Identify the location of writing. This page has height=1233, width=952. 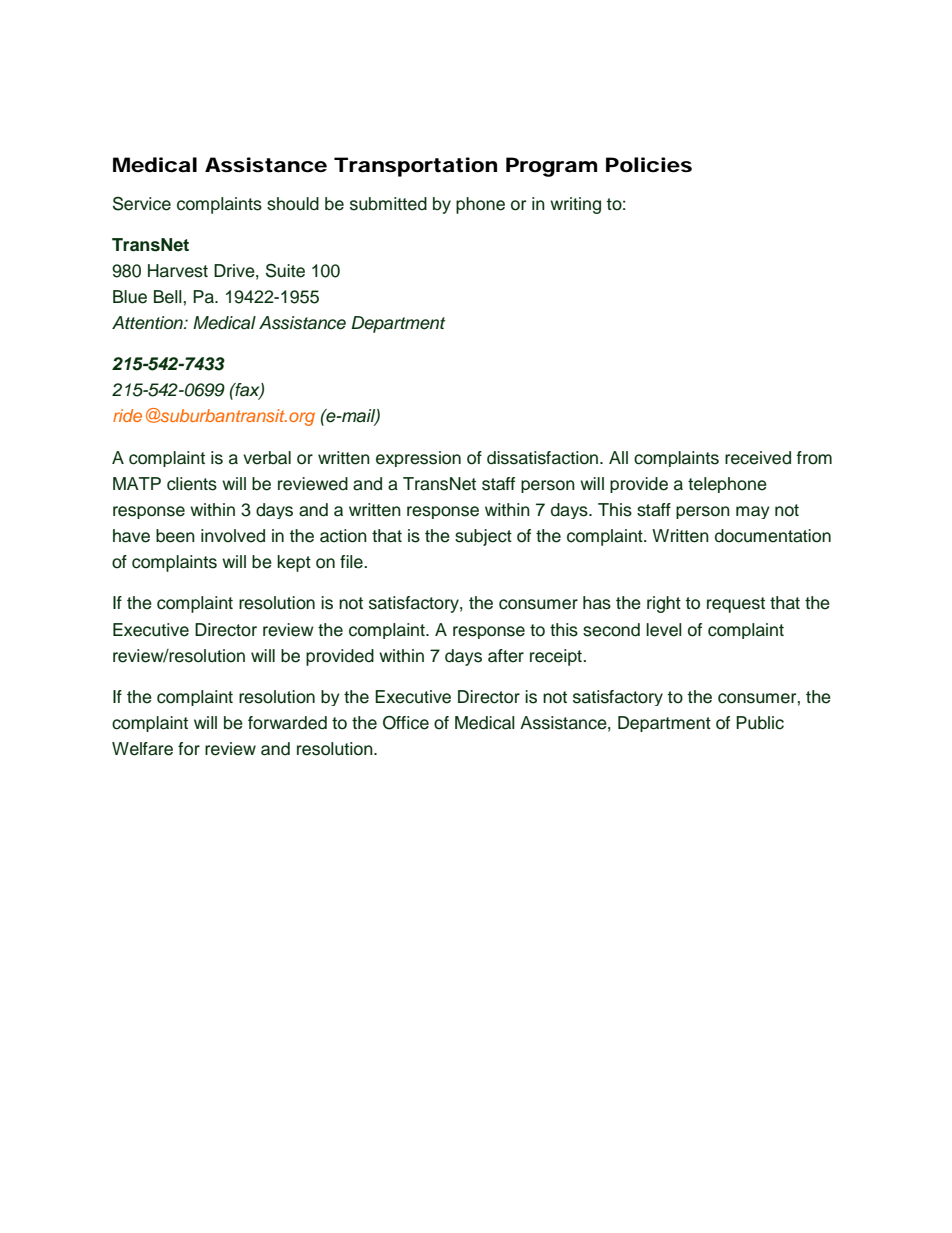
(575, 205).
